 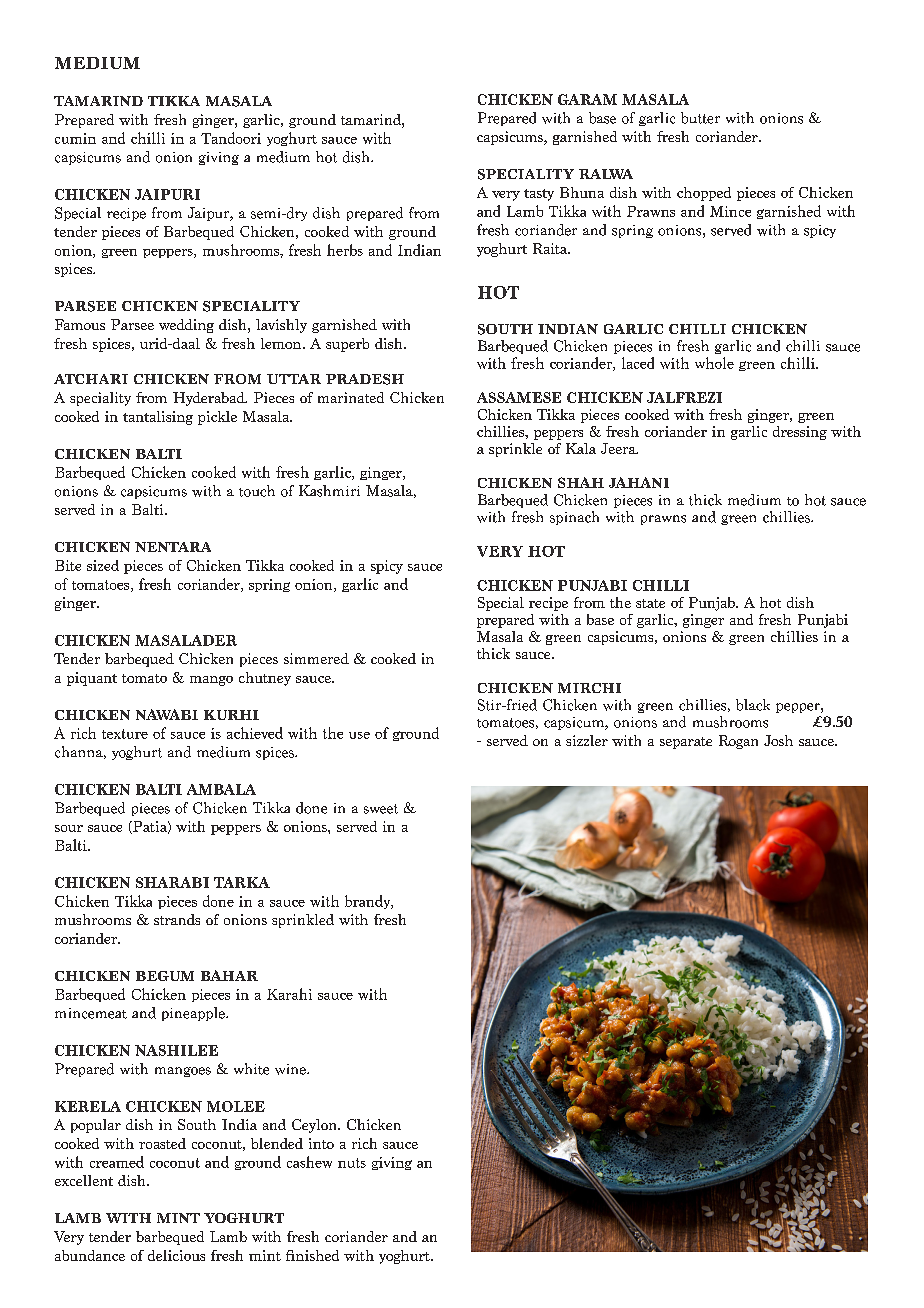 What do you see at coordinates (231, 138) in the page?
I see `Tandoori` at bounding box center [231, 138].
